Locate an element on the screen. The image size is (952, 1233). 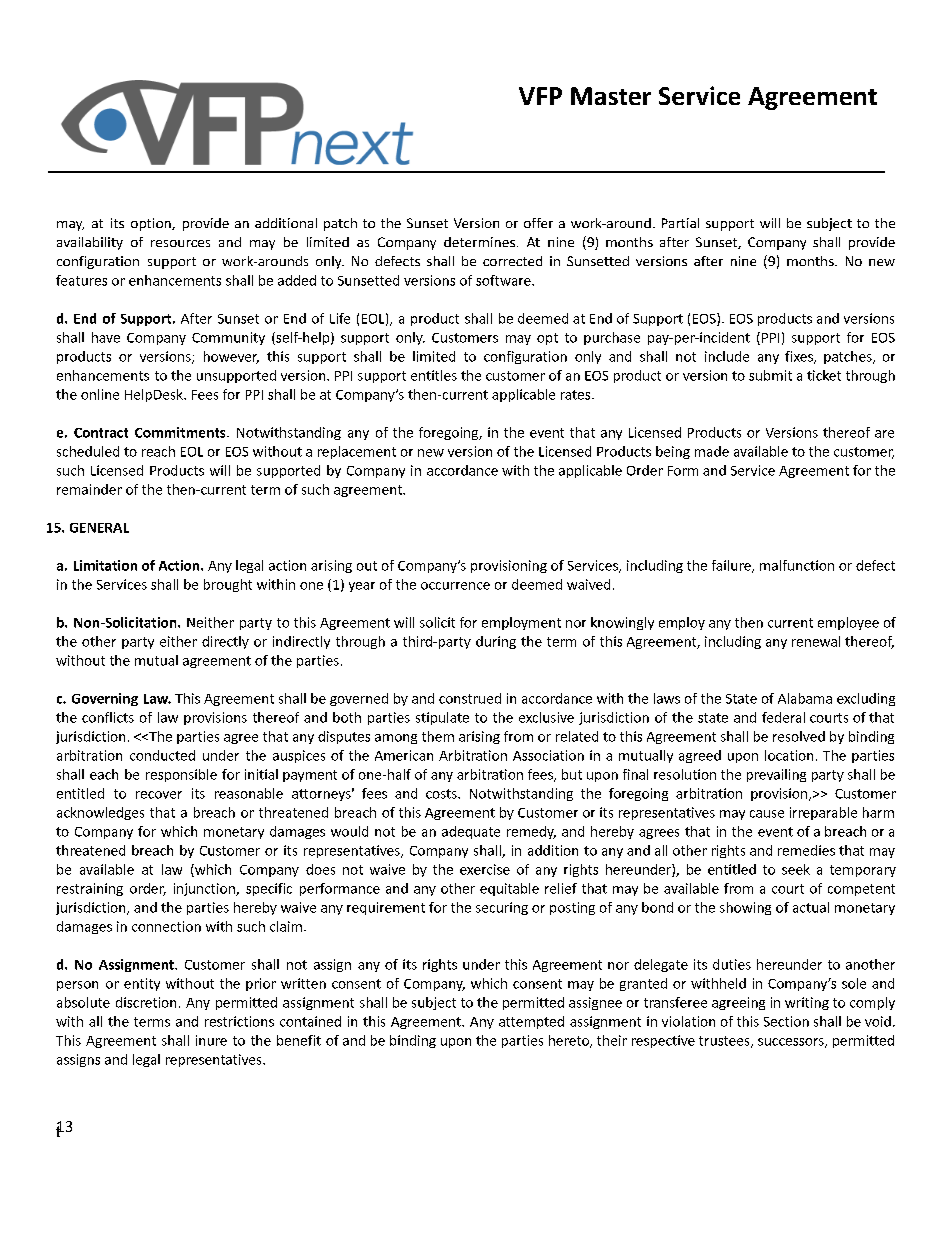
attempted is located at coordinates (531, 1022).
